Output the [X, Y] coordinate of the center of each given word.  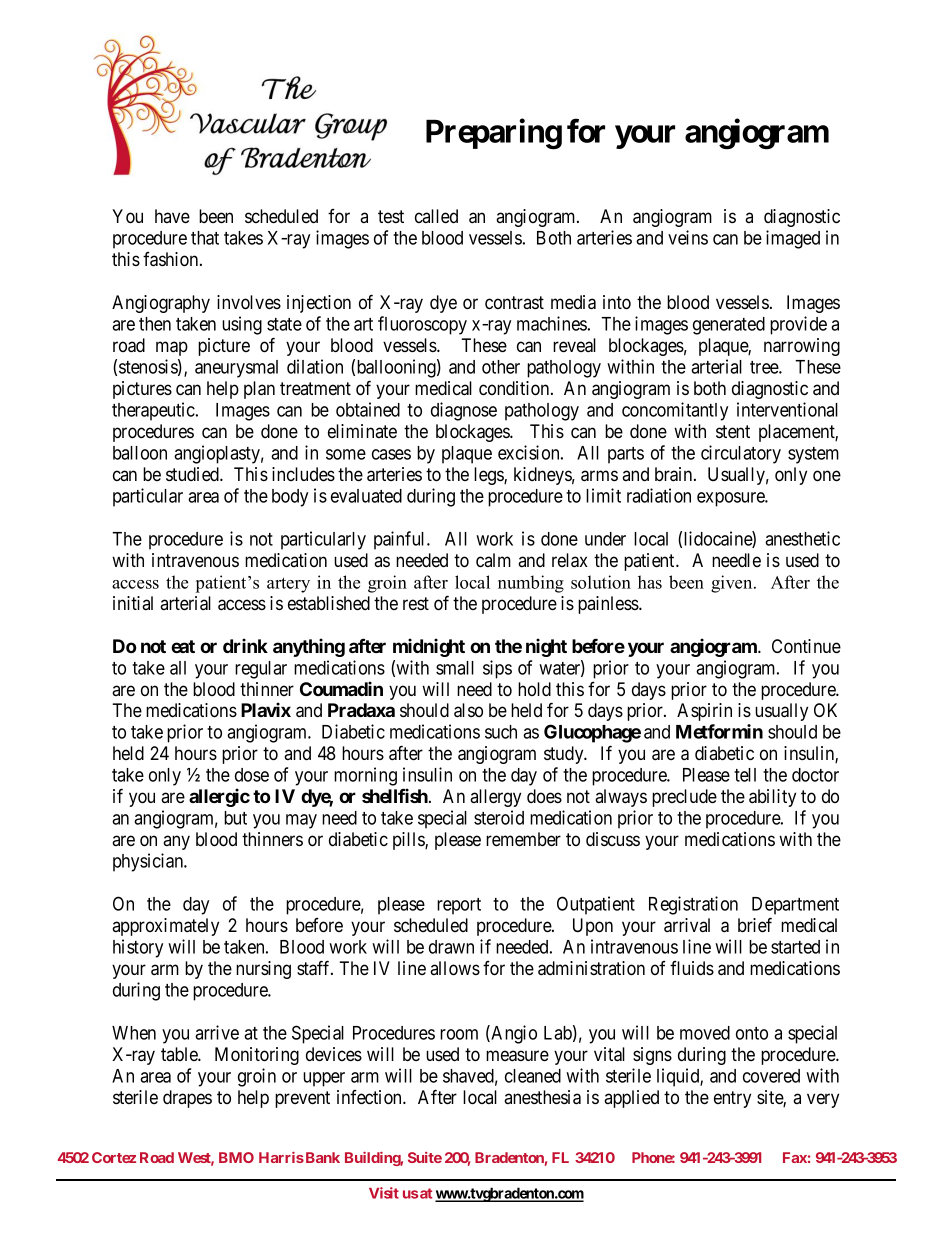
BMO [236, 1157]
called [436, 216]
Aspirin [704, 712]
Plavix [266, 709]
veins [688, 237]
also [468, 710]
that [205, 238]
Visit [384, 1193]
